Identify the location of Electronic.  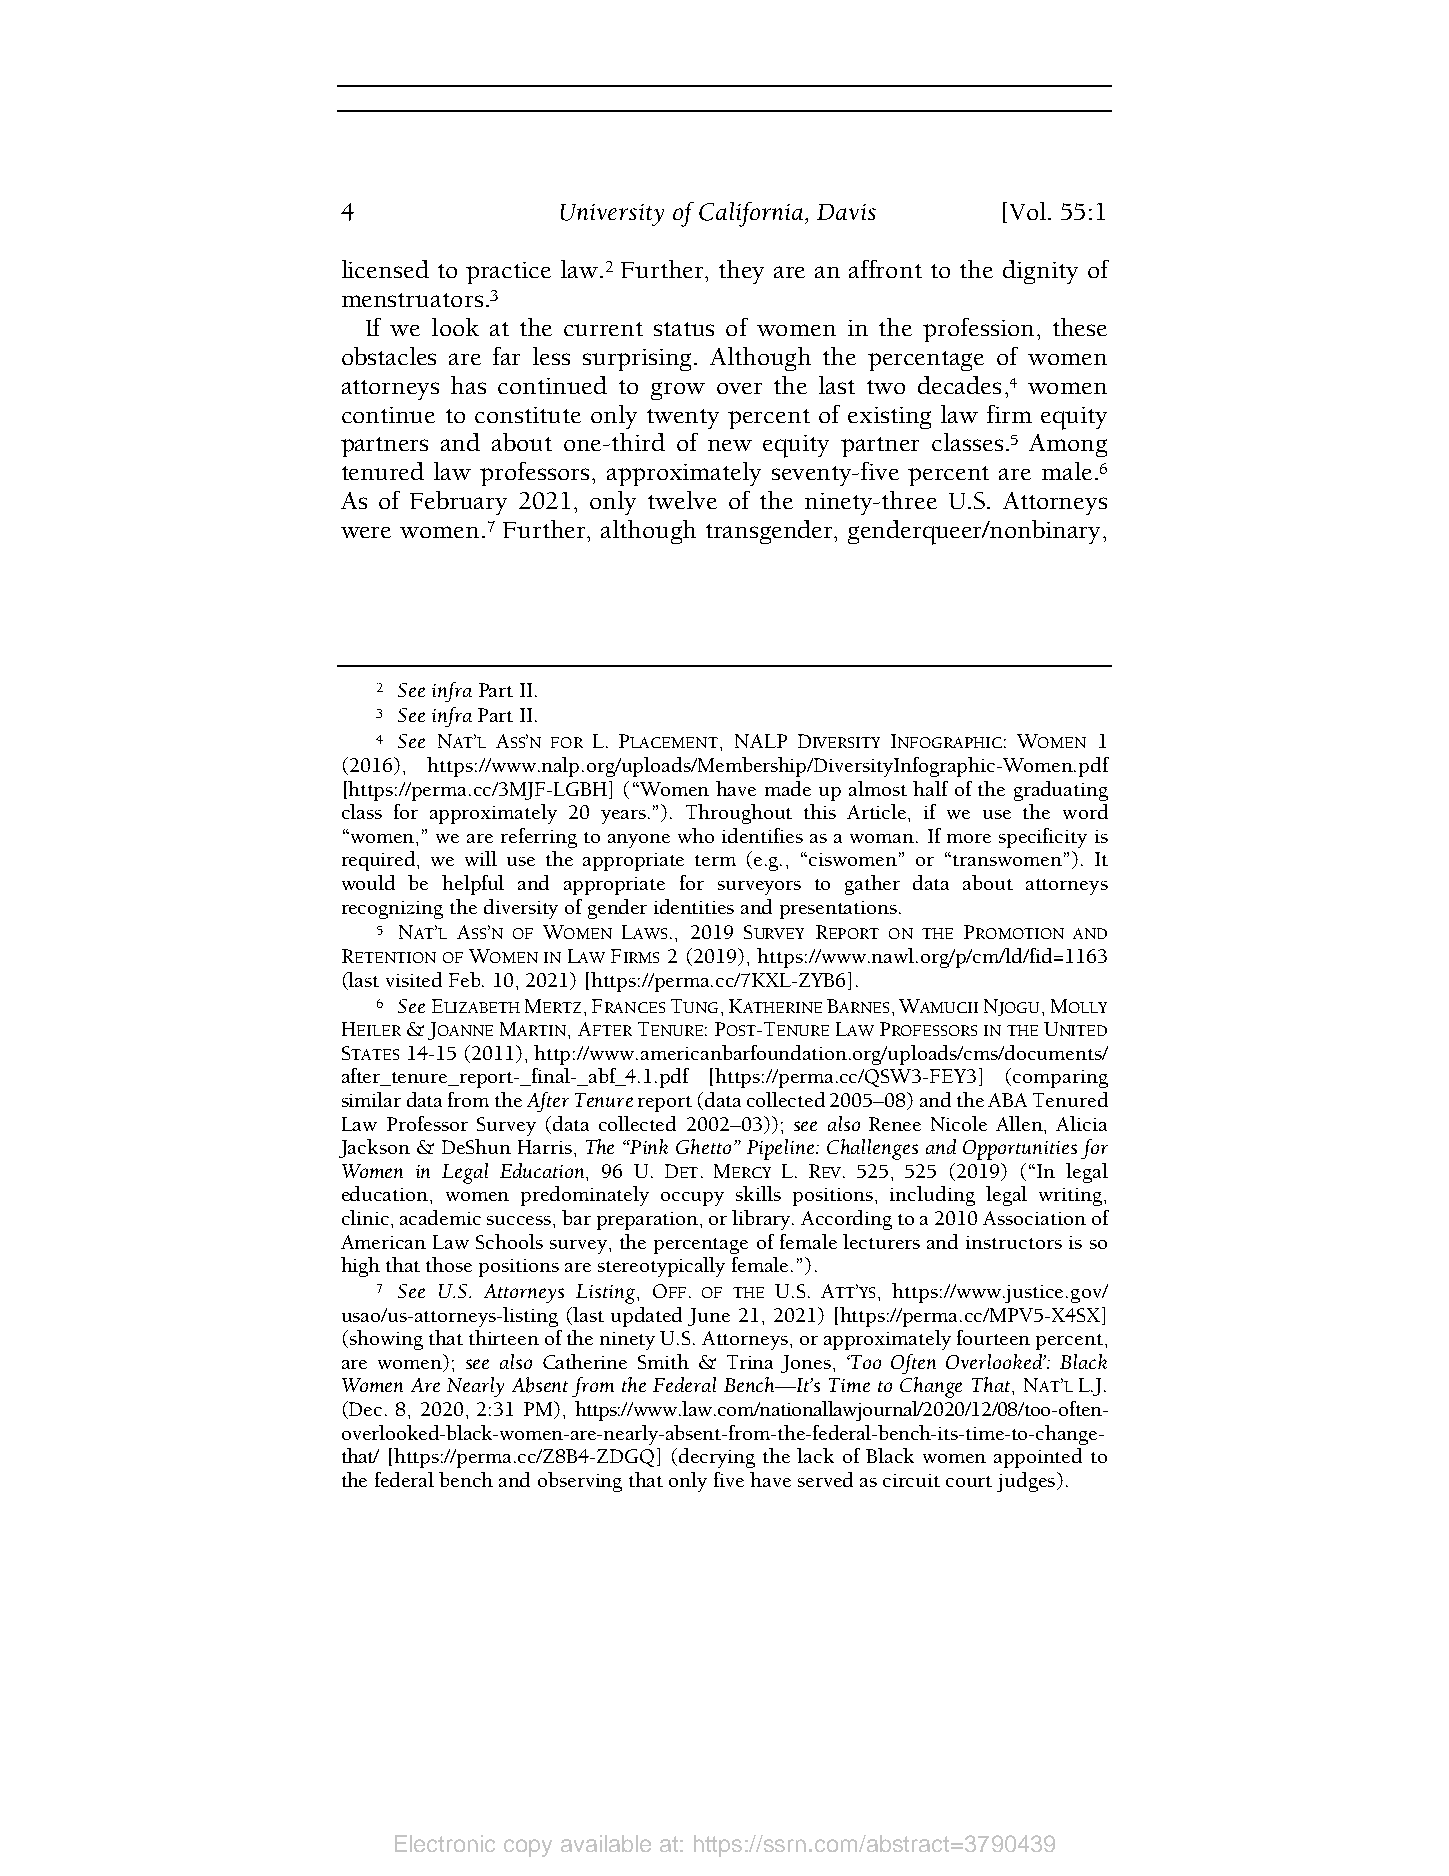
(445, 1843).
